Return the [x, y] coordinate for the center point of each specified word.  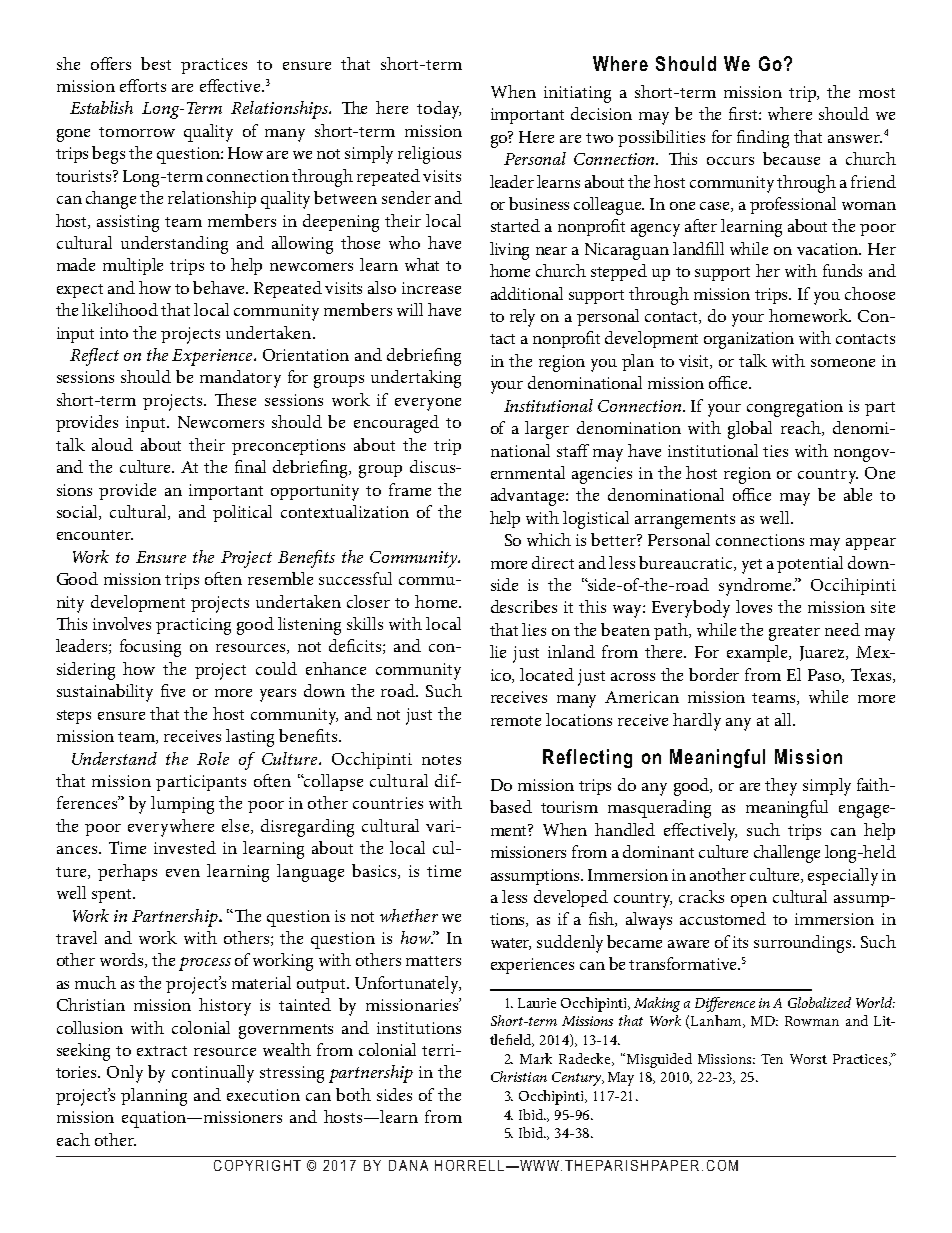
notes [441, 760]
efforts [143, 85]
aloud [112, 444]
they [781, 787]
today [439, 110]
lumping [182, 805]
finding [763, 139]
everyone [428, 404]
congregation [795, 408]
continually [213, 1074]
